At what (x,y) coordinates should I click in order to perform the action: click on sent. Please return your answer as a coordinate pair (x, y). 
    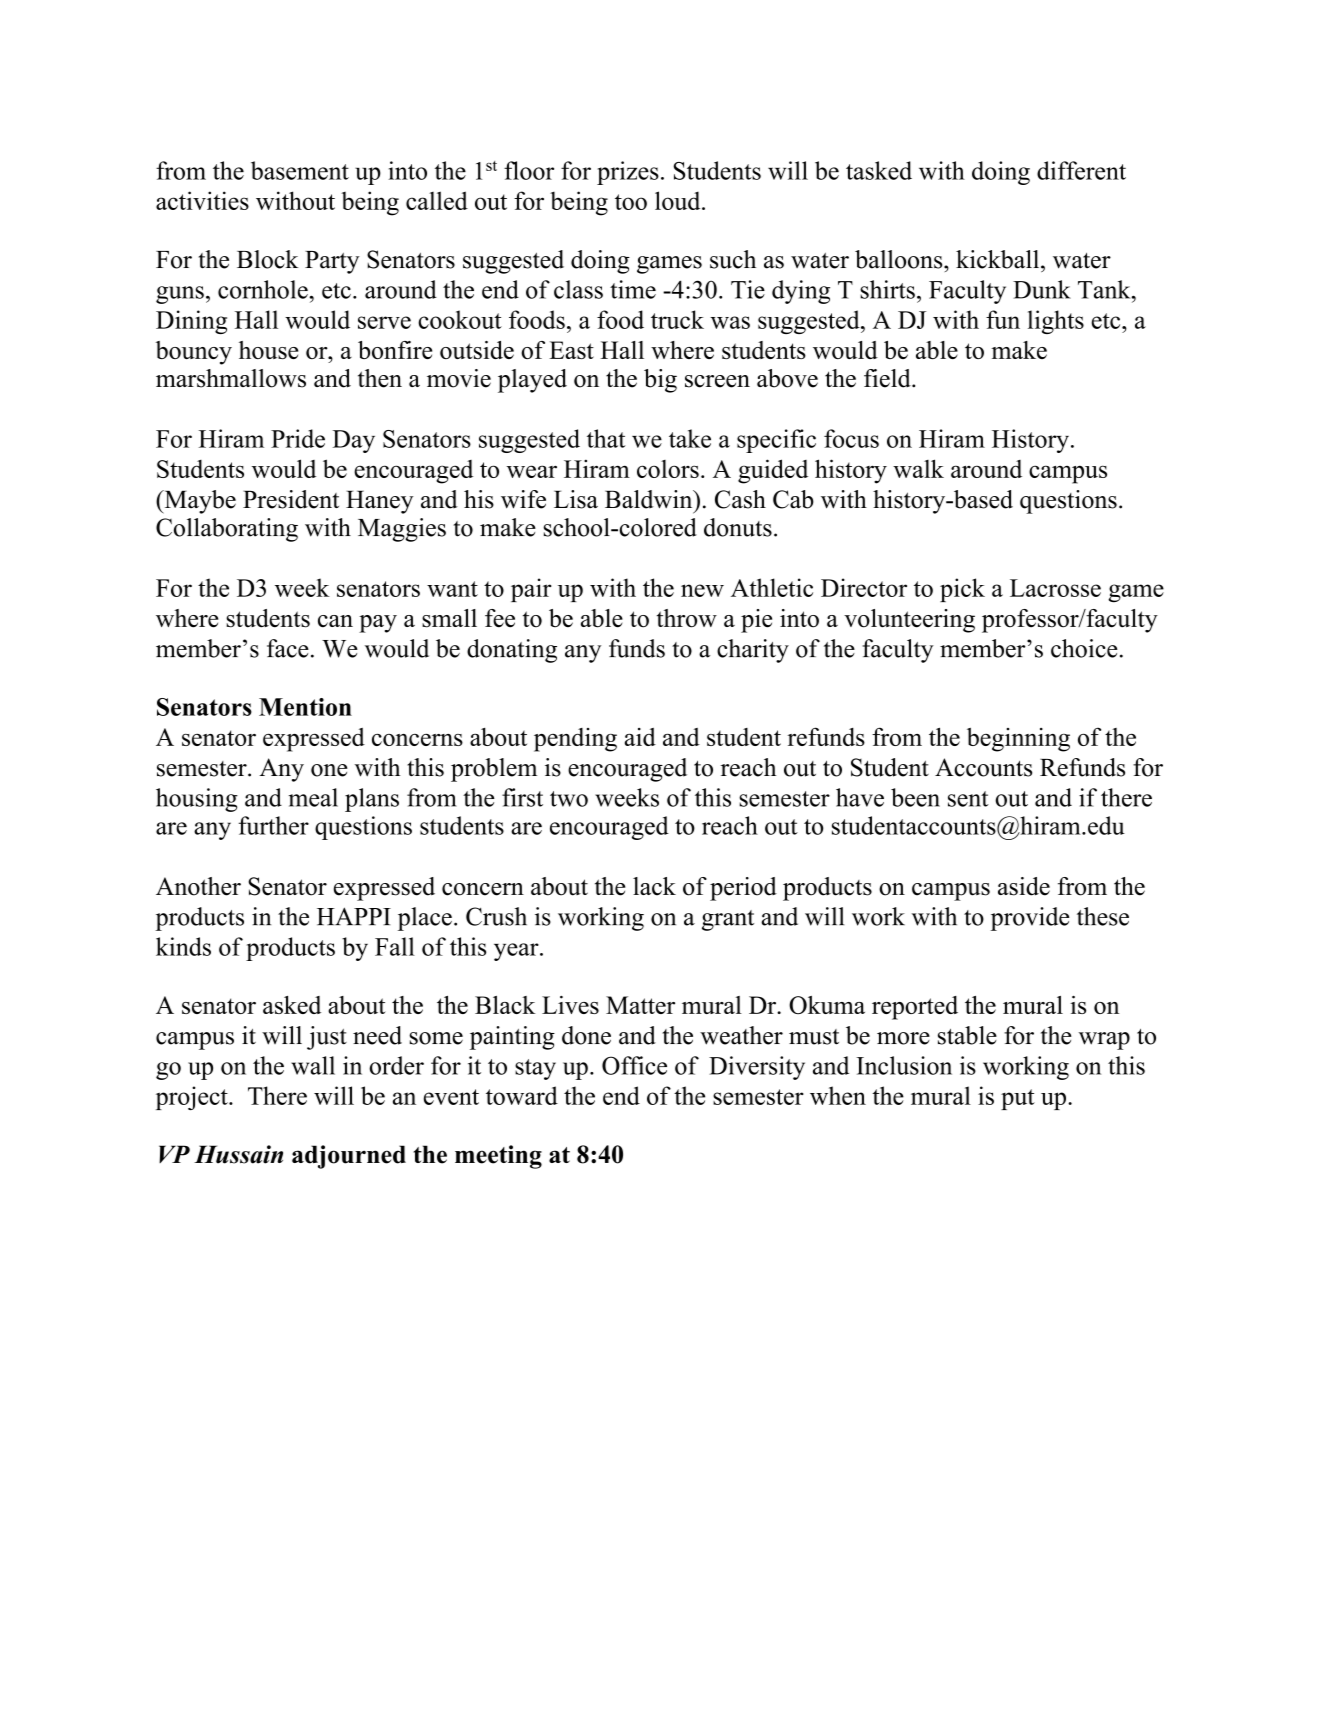
    Looking at the image, I should click on (968, 799).
